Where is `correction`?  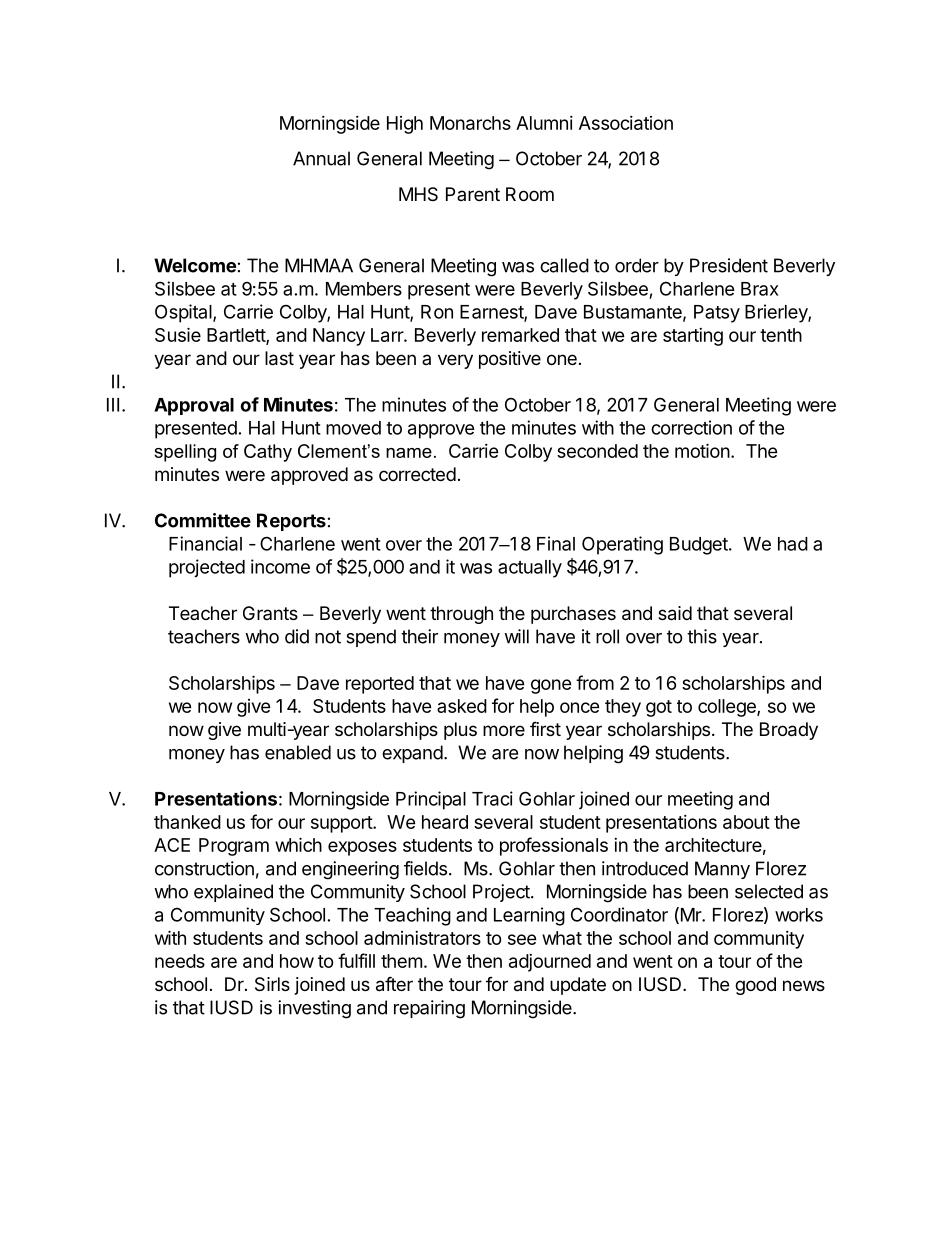 correction is located at coordinates (691, 427).
